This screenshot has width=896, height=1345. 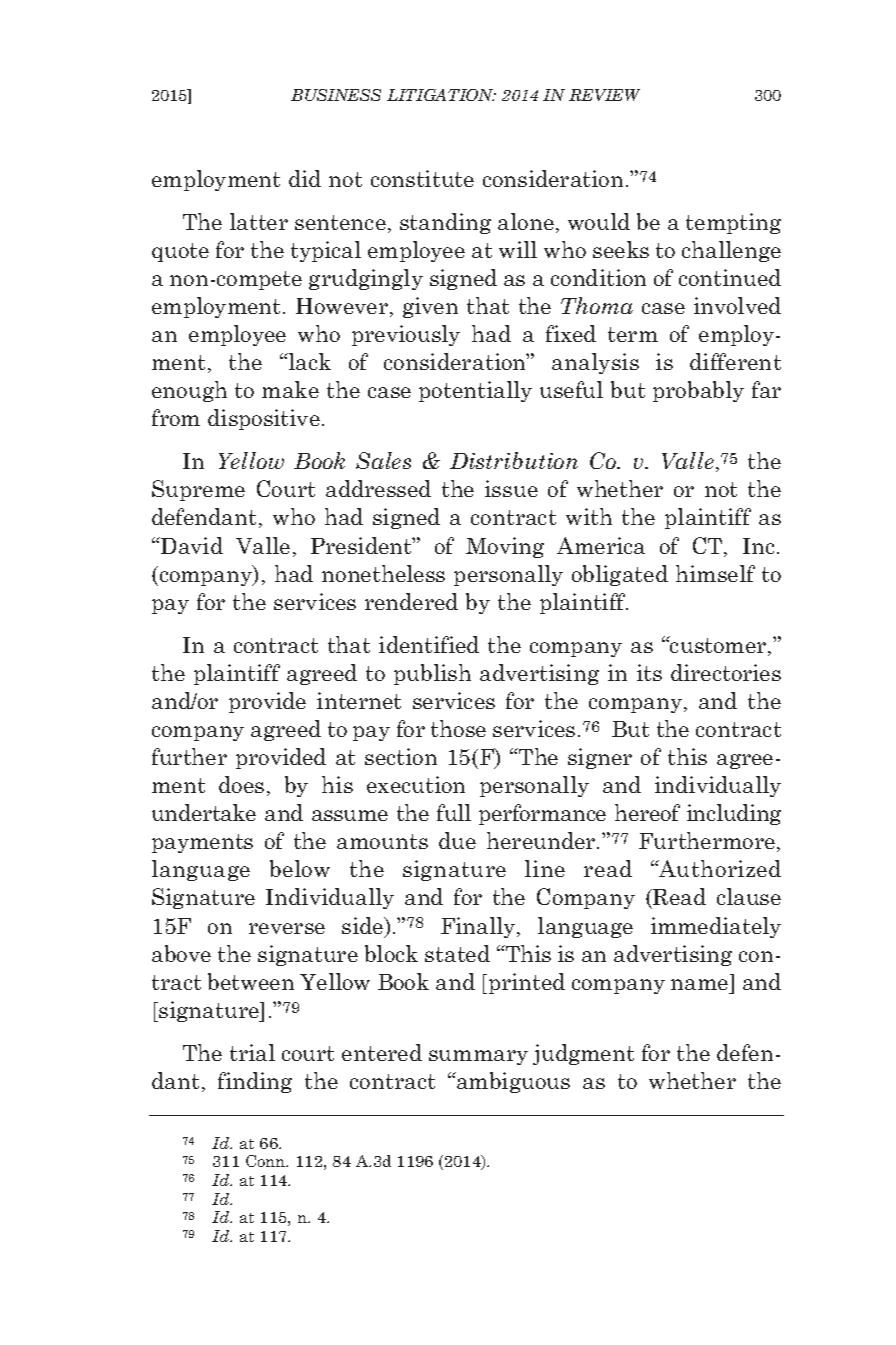 I want to click on ambiguous, so click(x=512, y=1082).
